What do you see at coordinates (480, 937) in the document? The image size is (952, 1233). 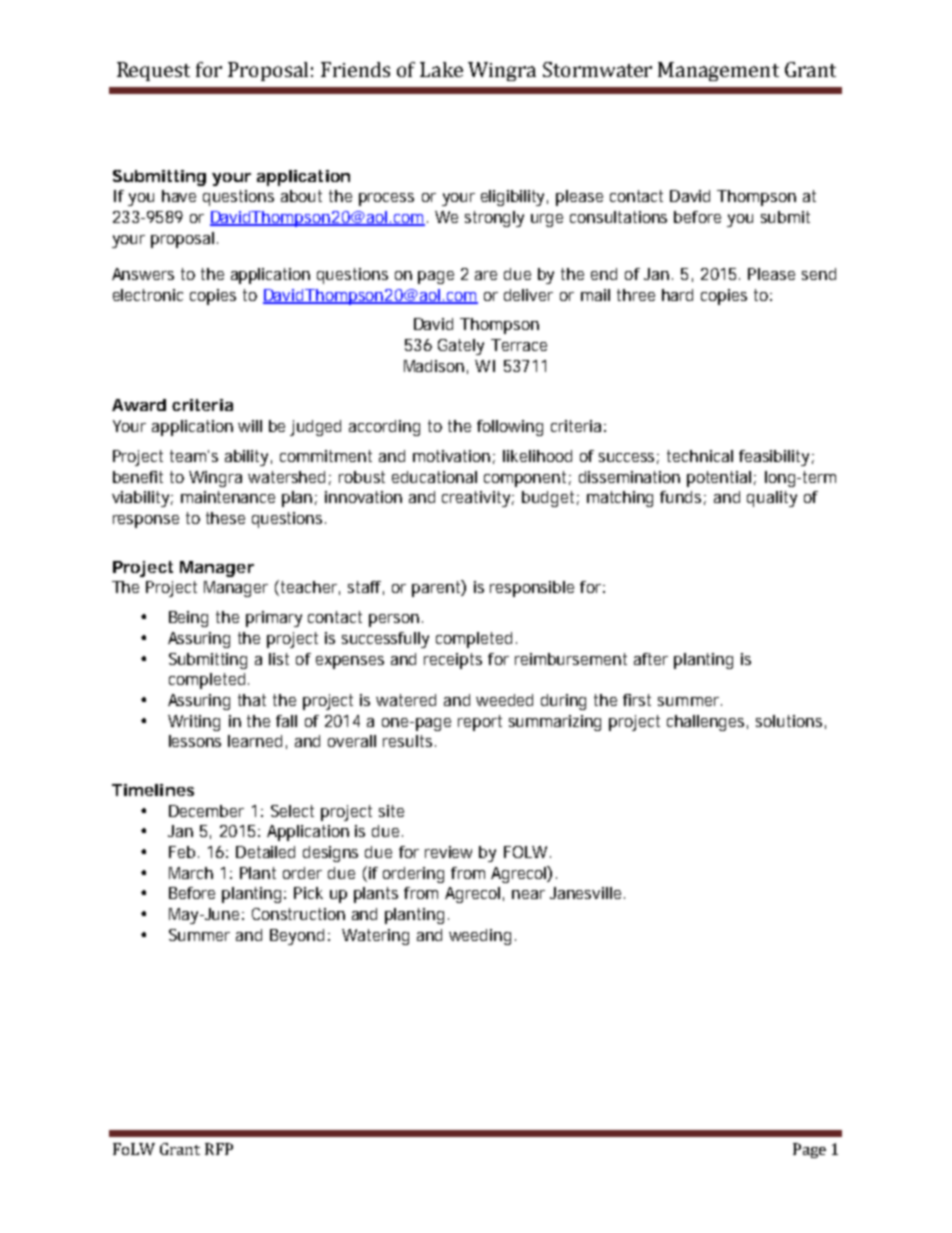 I see `weeding` at bounding box center [480, 937].
